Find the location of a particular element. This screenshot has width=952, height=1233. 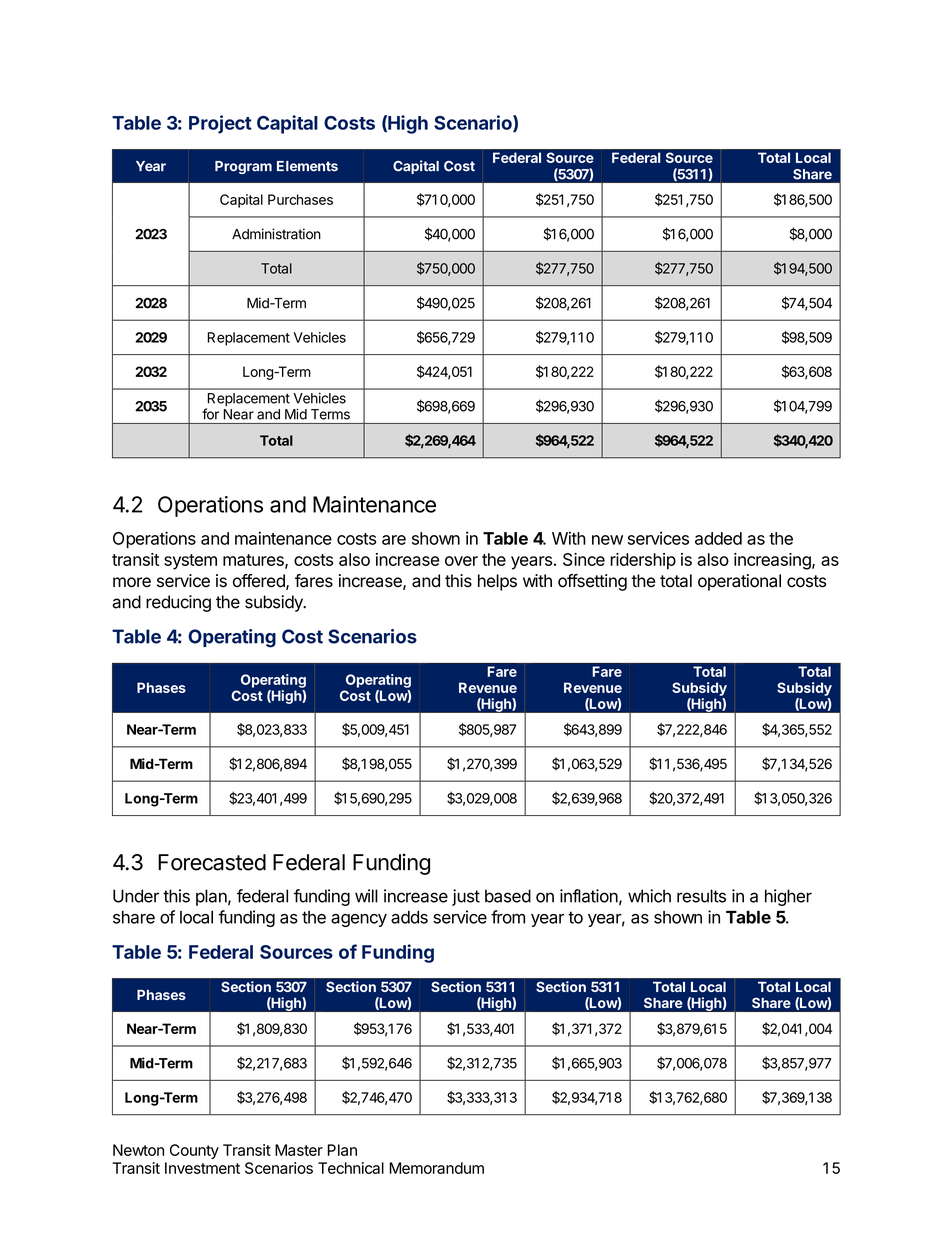

added is located at coordinates (718, 538).
